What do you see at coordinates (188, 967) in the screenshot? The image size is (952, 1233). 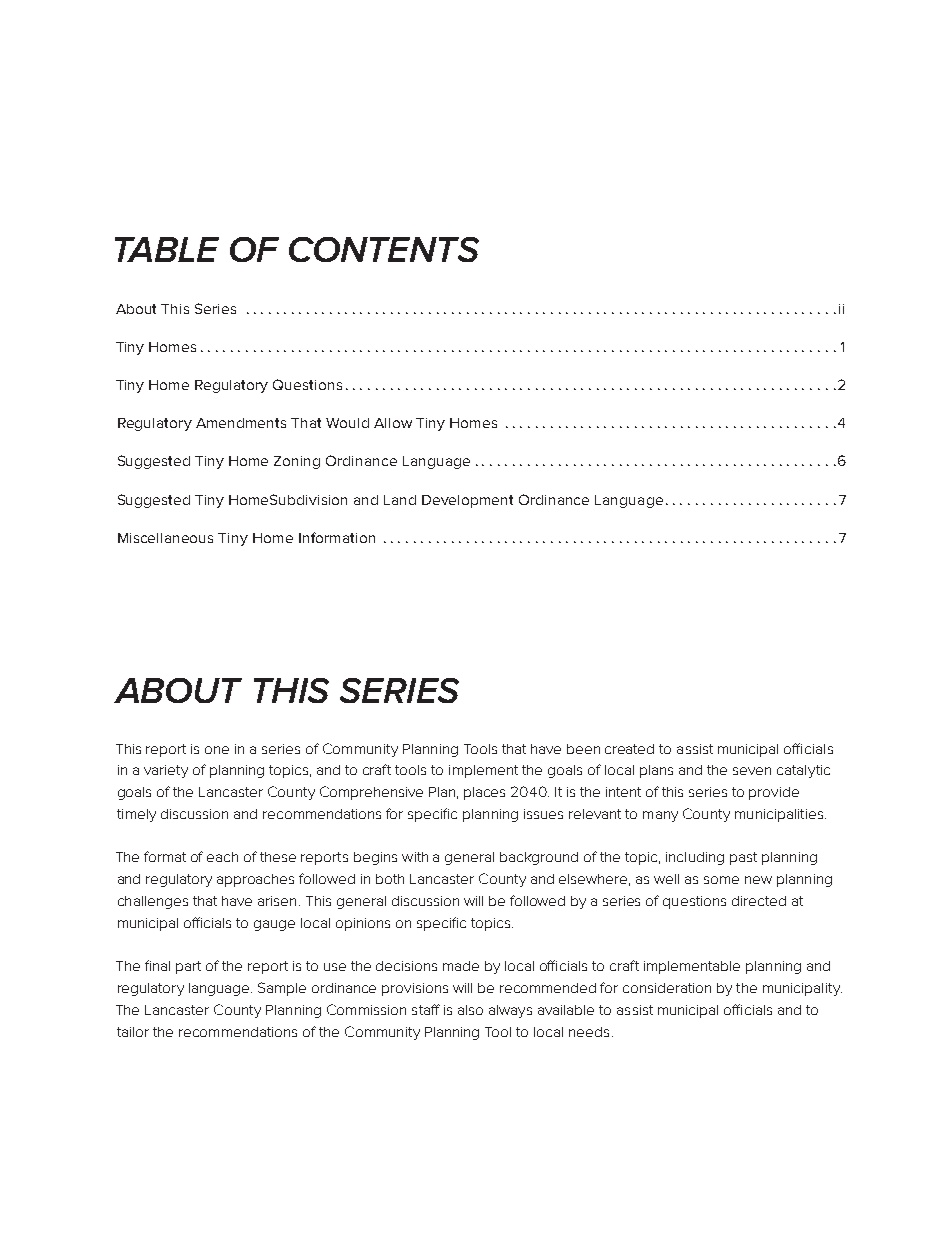 I see `part` at bounding box center [188, 967].
